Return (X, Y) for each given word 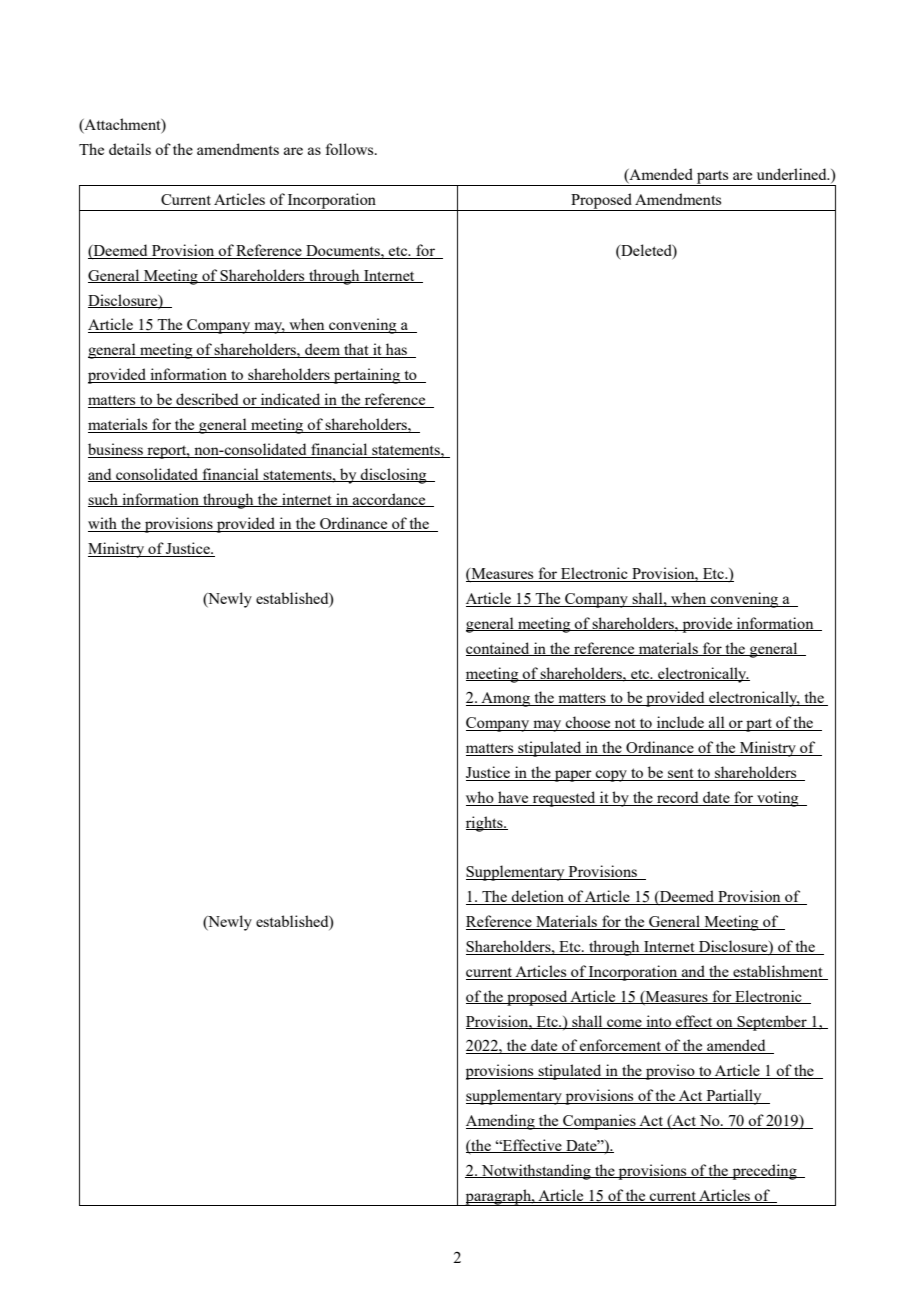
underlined (793, 174)
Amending (501, 1122)
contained (499, 649)
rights (485, 824)
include (681, 723)
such (104, 500)
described (207, 400)
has (396, 350)
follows (351, 149)
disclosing (394, 476)
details (130, 149)
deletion (537, 897)
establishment (778, 972)
